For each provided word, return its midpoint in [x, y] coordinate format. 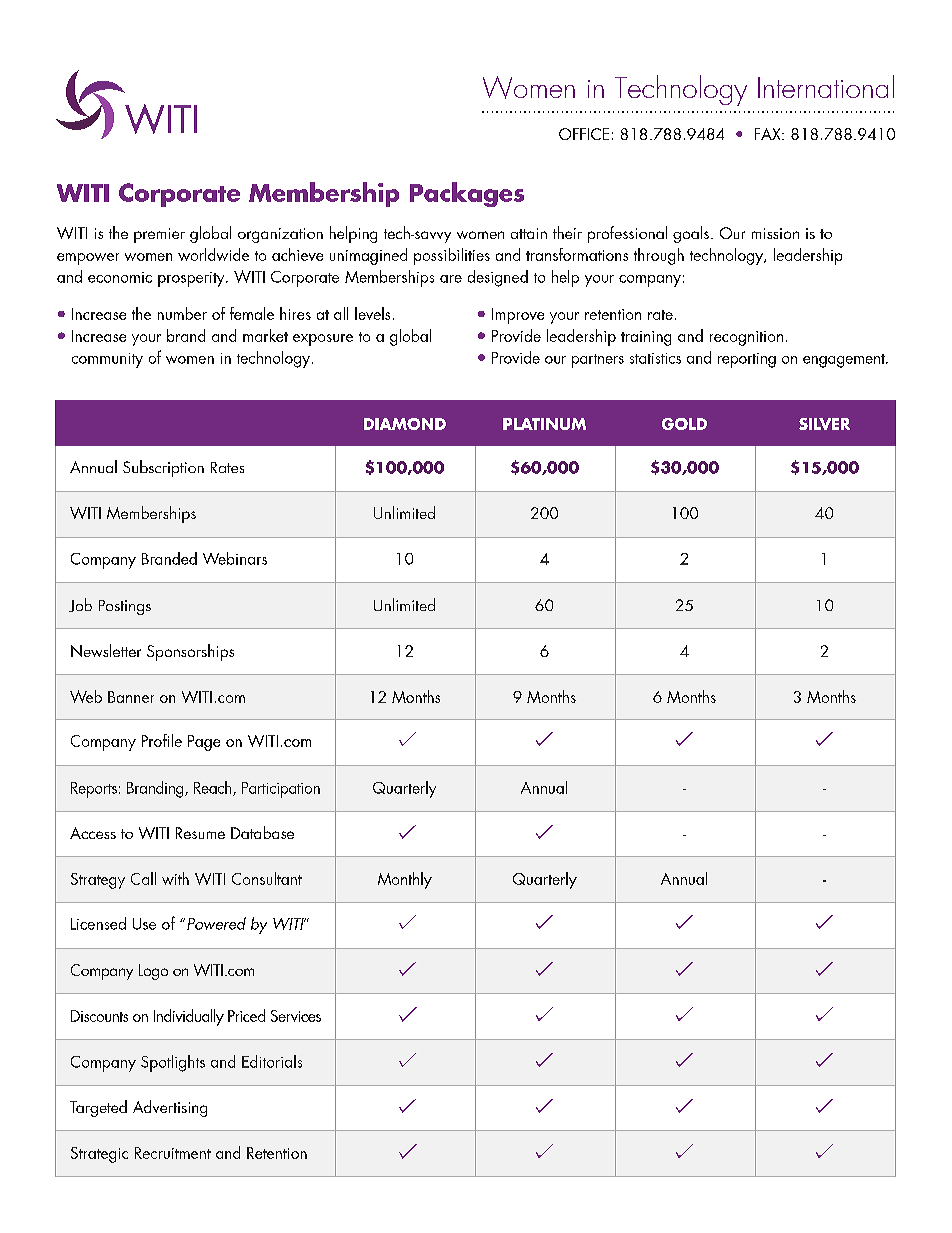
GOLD [684, 424]
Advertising [170, 1108]
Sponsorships [190, 652]
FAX [769, 134]
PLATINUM [544, 424]
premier [159, 235]
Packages [467, 194]
